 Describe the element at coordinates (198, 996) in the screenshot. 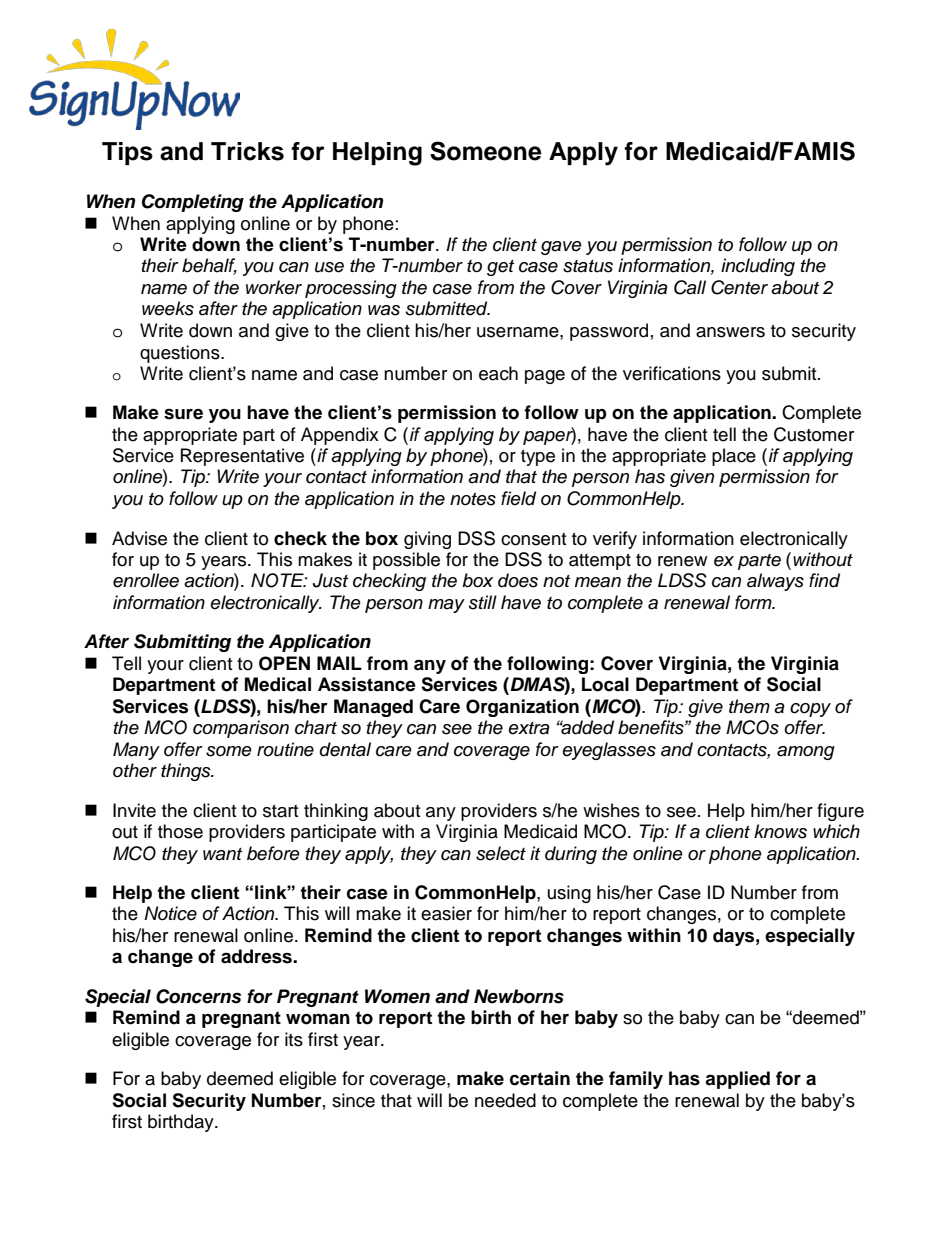

I see `Concerns` at that location.
